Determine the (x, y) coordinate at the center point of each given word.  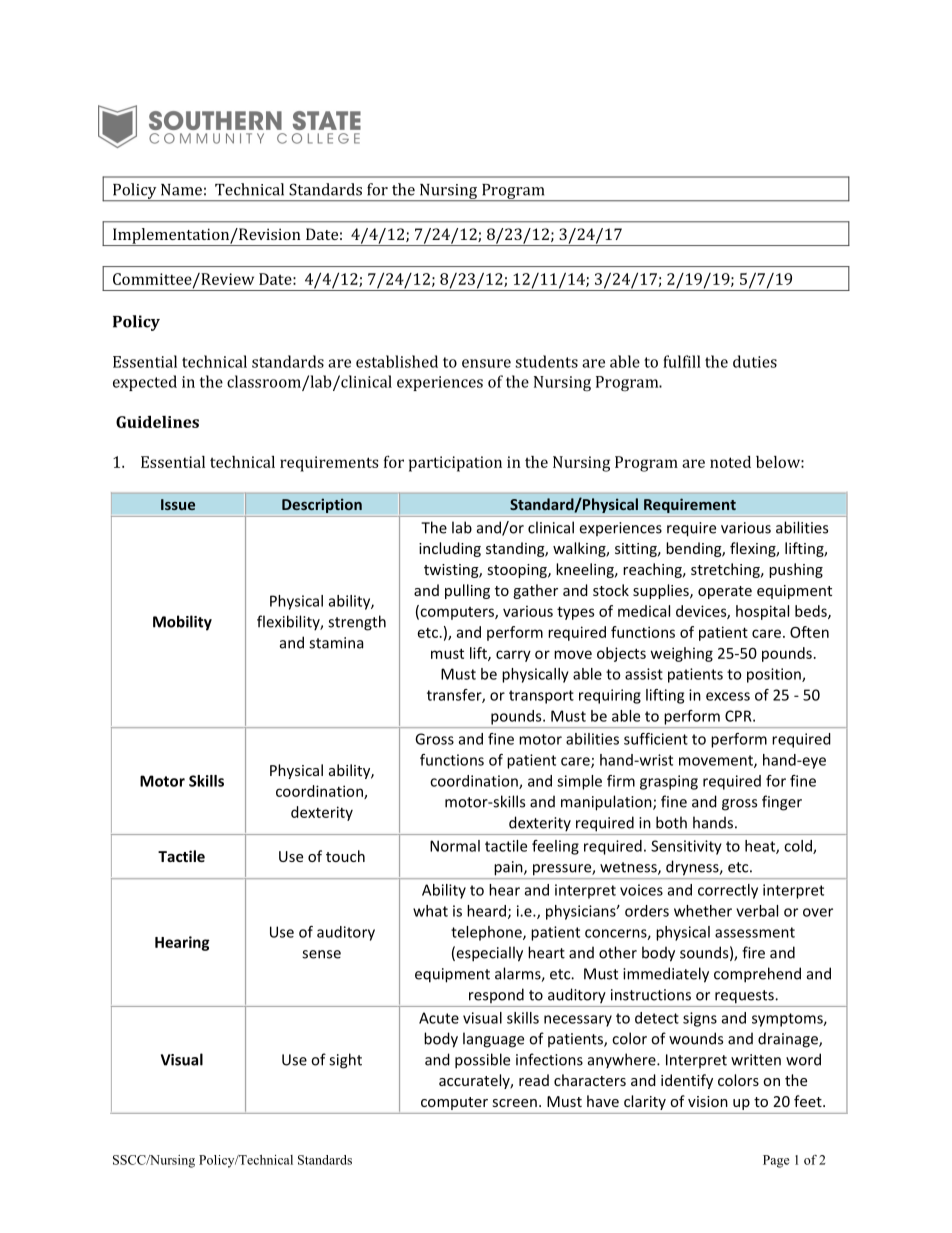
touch (345, 856)
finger (782, 803)
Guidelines (157, 421)
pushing (796, 570)
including (450, 549)
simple (579, 782)
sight (345, 1061)
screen (515, 1103)
